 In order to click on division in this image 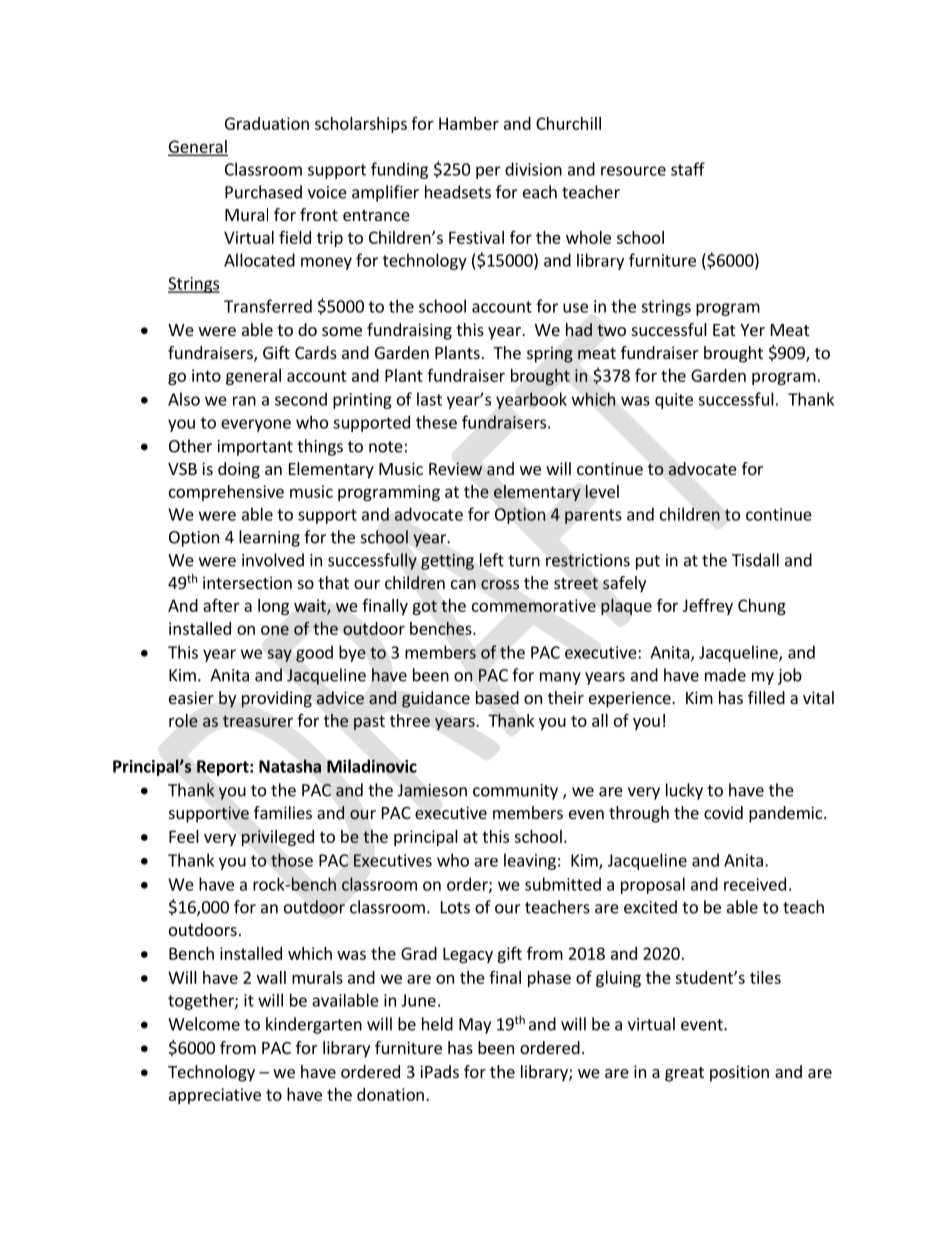, I will do `click(533, 169)`.
